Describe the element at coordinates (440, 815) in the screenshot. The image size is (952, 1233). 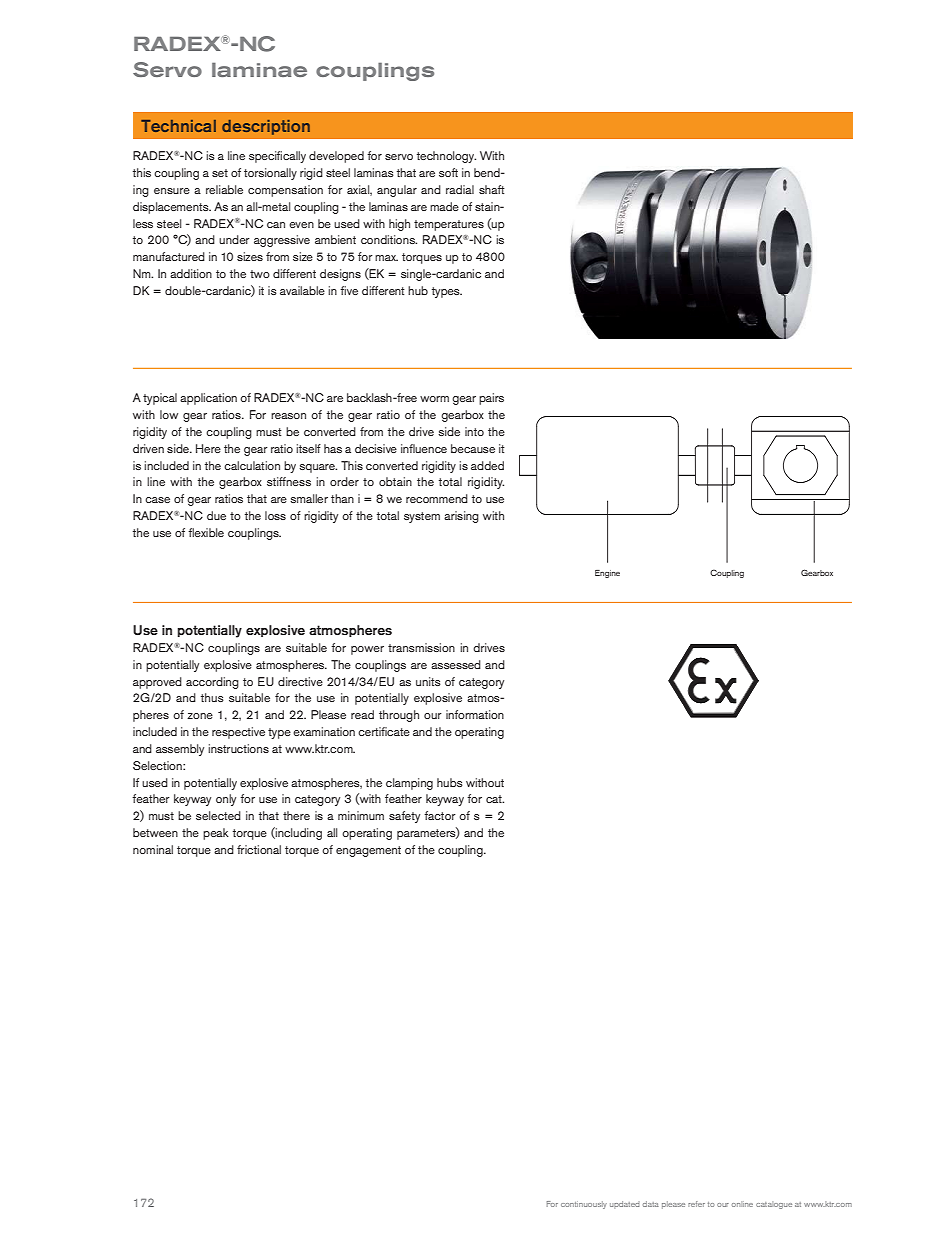
I see `factor` at that location.
